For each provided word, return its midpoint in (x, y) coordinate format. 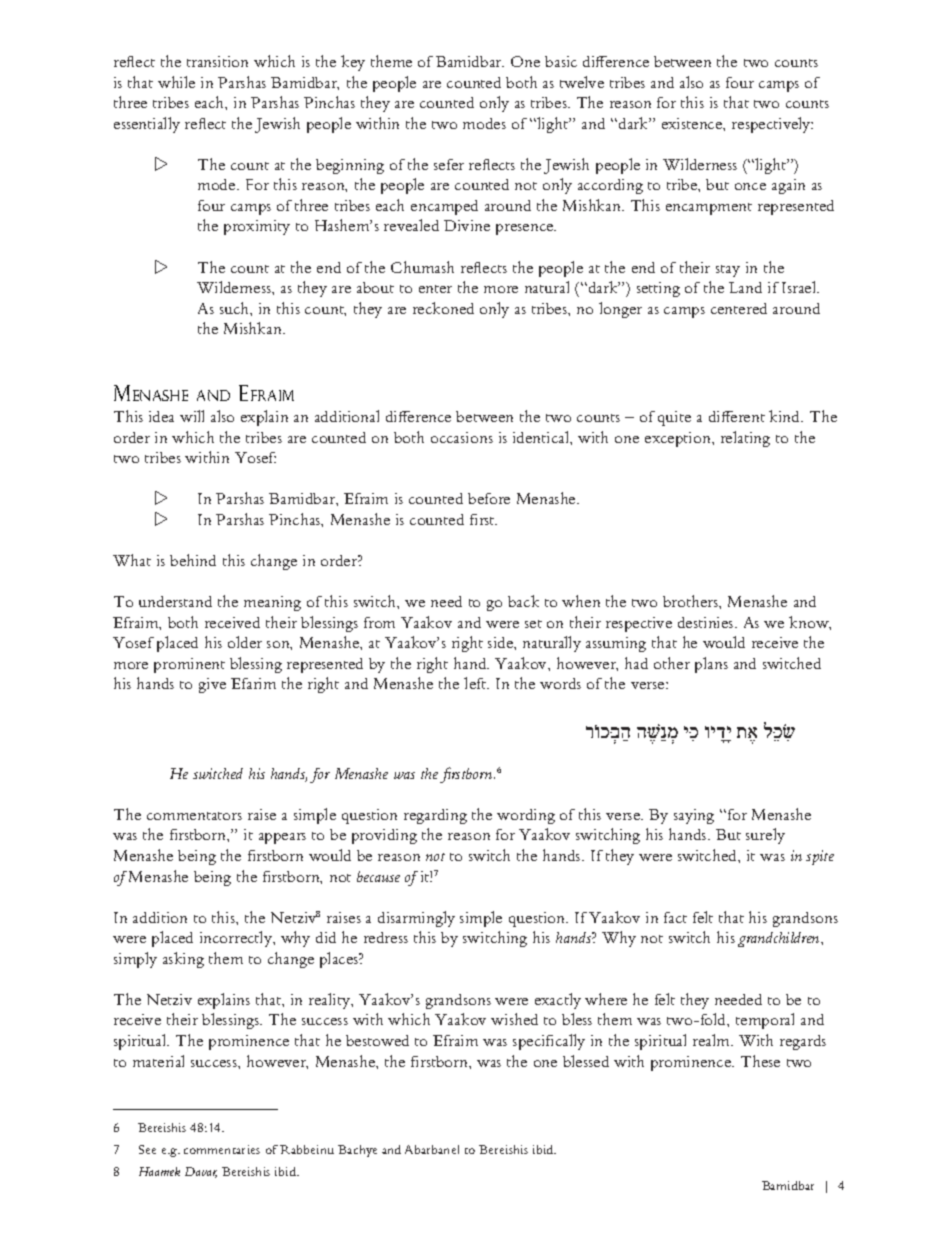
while (176, 82)
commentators (194, 816)
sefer (449, 164)
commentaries (222, 1149)
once (750, 186)
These (760, 1061)
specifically (549, 1042)
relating (745, 439)
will (192, 416)
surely (765, 836)
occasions (462, 437)
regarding (435, 816)
